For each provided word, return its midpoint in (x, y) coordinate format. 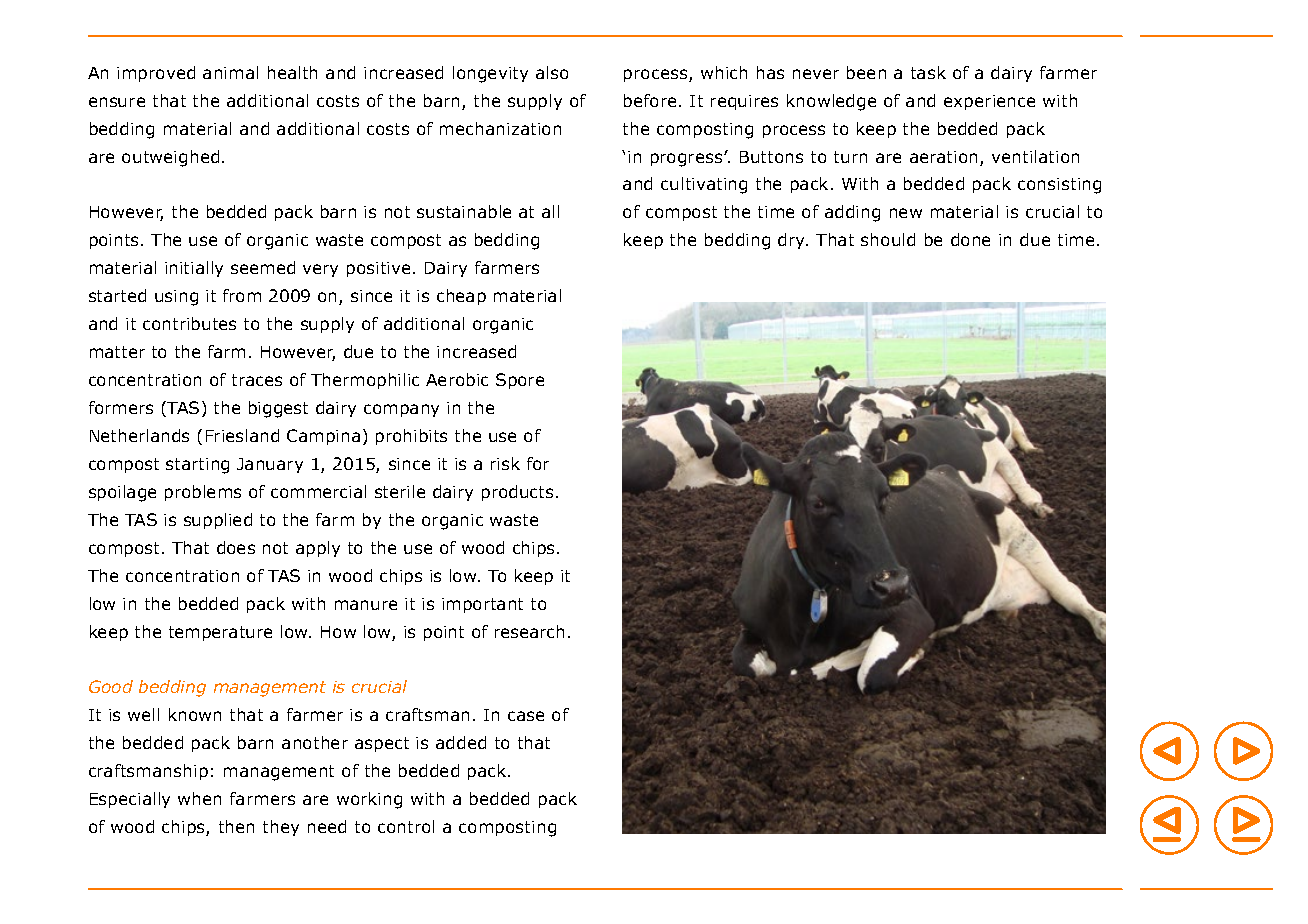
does (236, 547)
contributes (189, 323)
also (552, 72)
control (406, 826)
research (529, 631)
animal (230, 72)
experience (989, 102)
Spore (520, 381)
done (970, 239)
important (482, 605)
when (199, 798)
